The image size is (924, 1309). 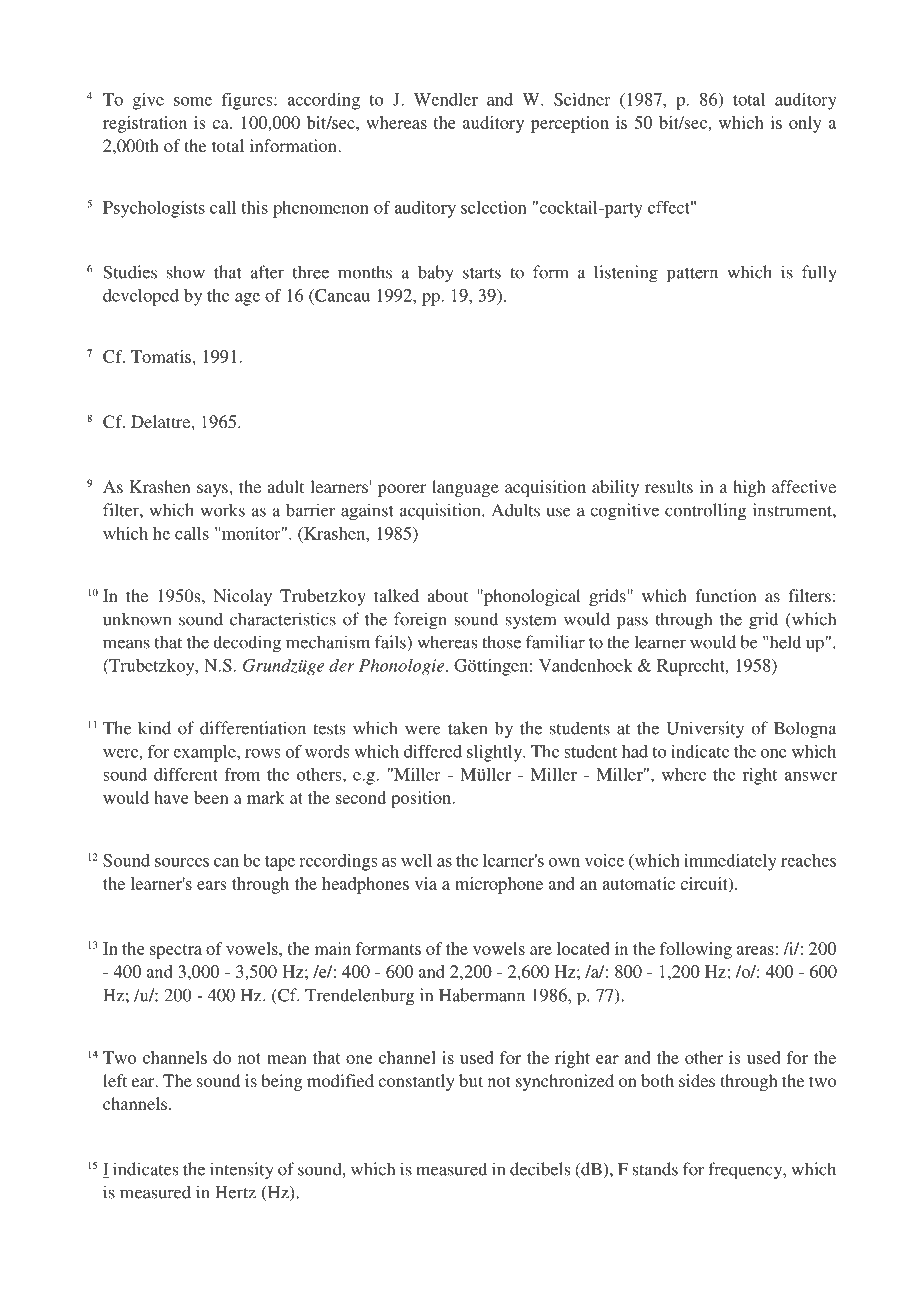 I want to click on high, so click(x=749, y=488).
